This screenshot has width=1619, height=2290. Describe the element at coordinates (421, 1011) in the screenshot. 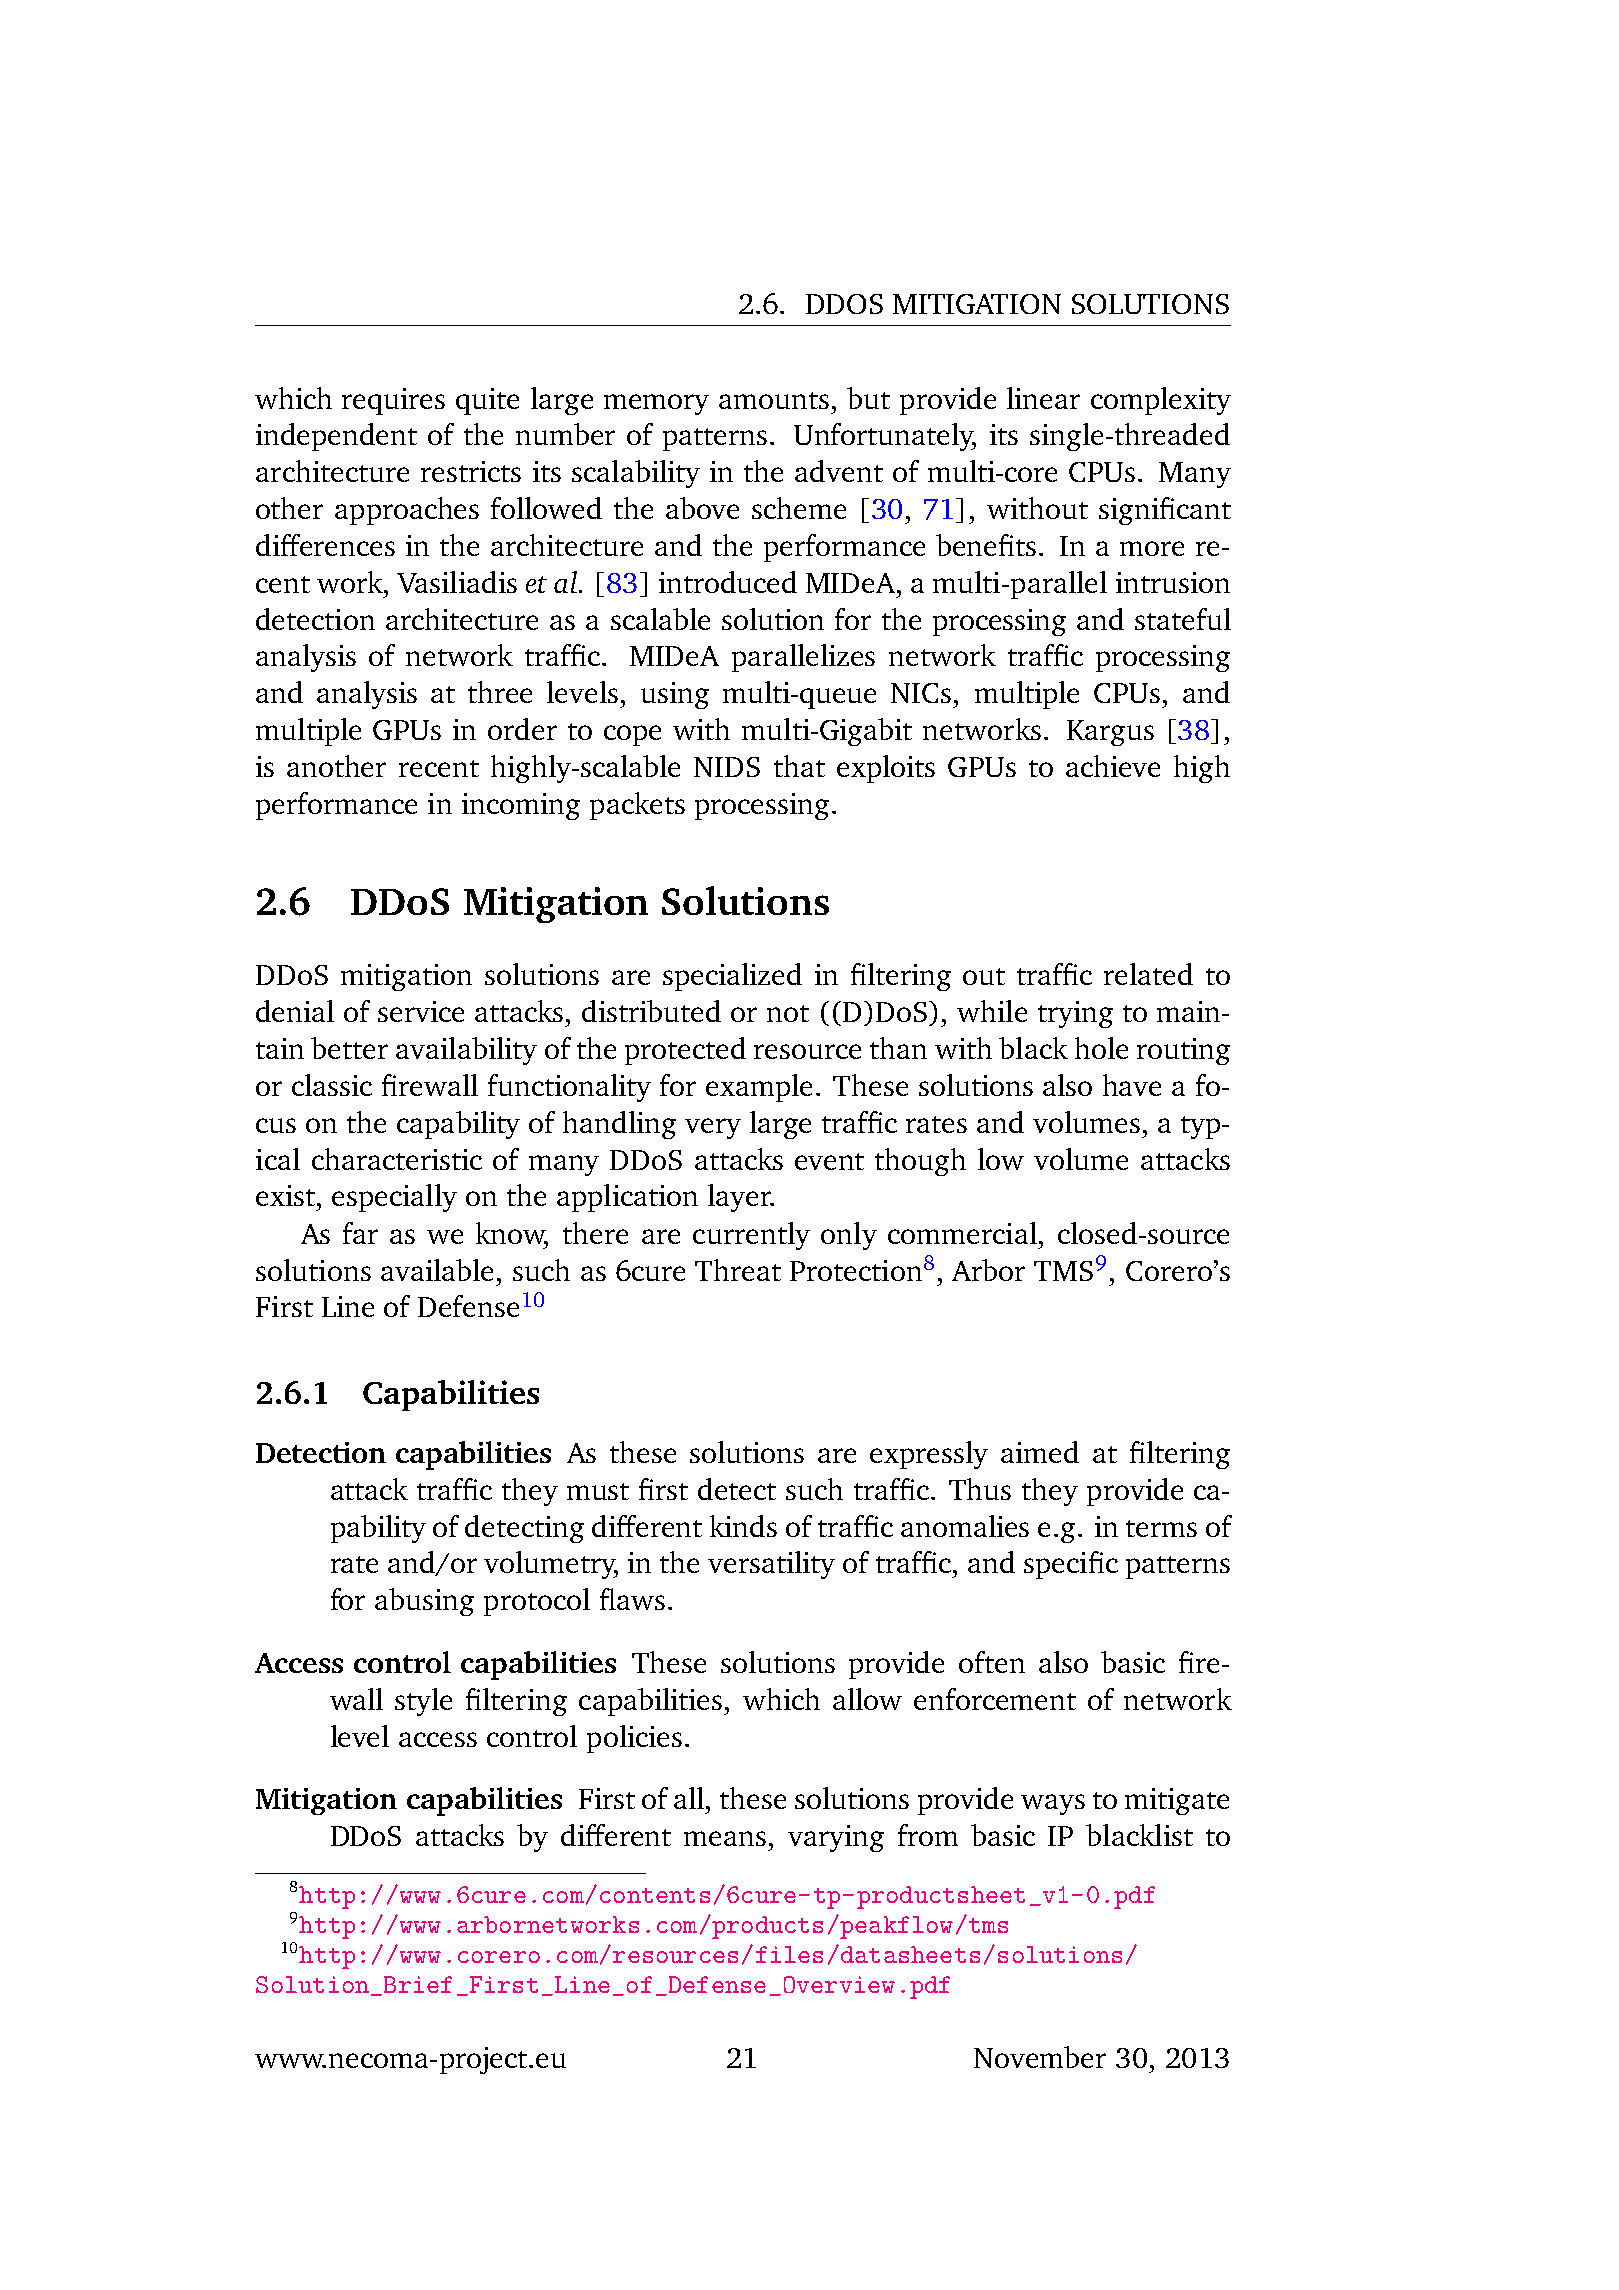

I see `service` at that location.
